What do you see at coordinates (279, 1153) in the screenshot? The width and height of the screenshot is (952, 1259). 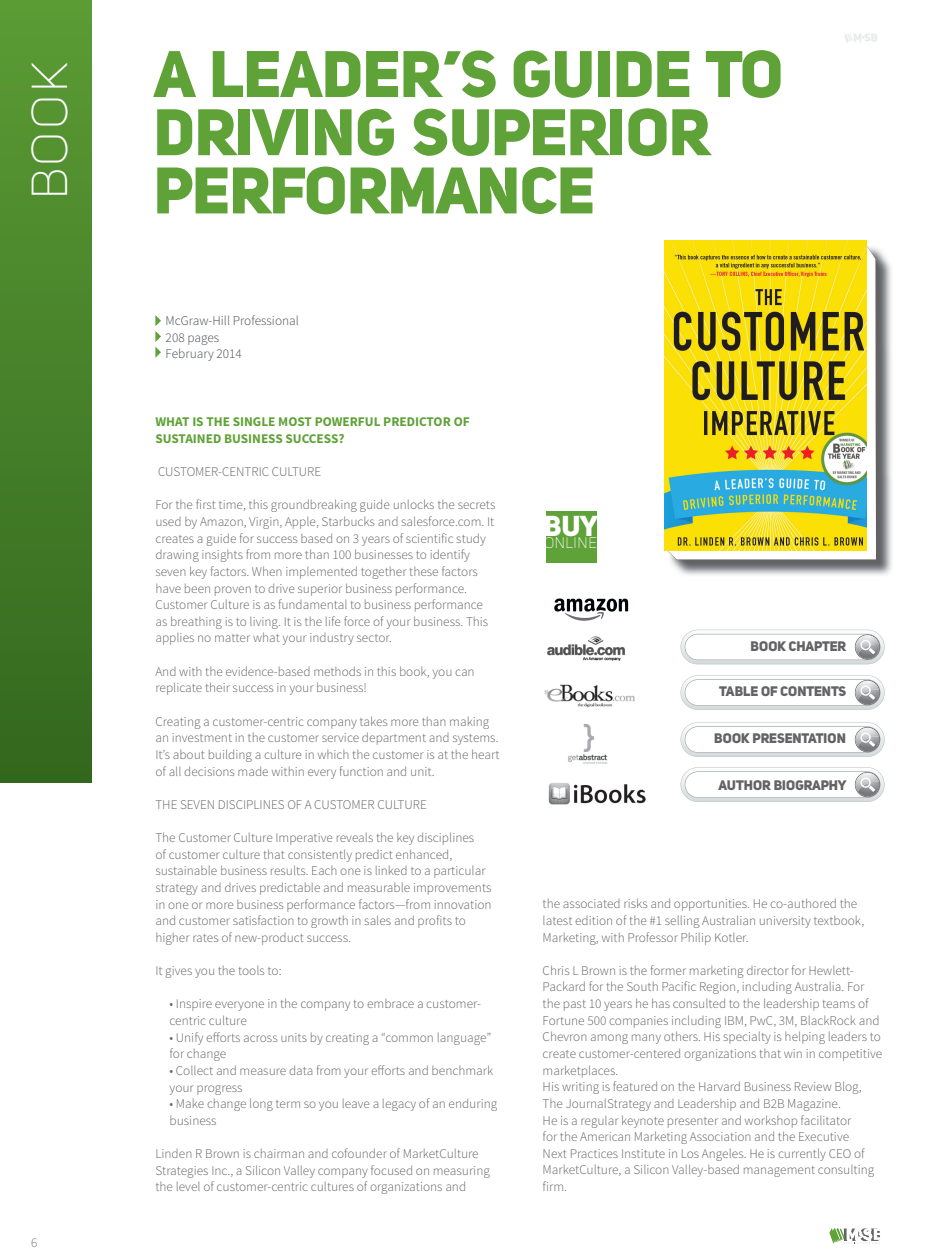 I see `chairman` at bounding box center [279, 1153].
